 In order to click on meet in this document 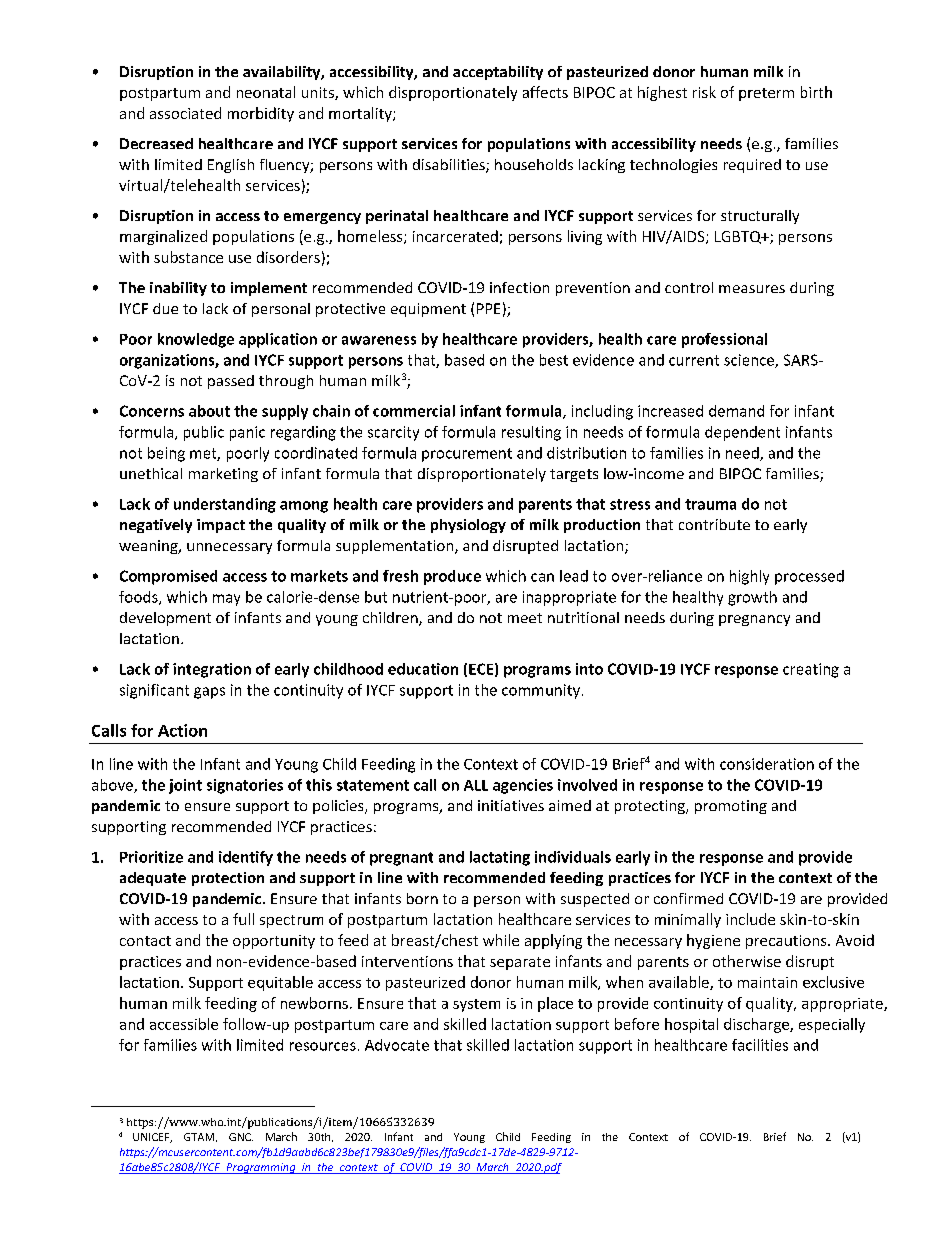, I will do `click(525, 618)`.
